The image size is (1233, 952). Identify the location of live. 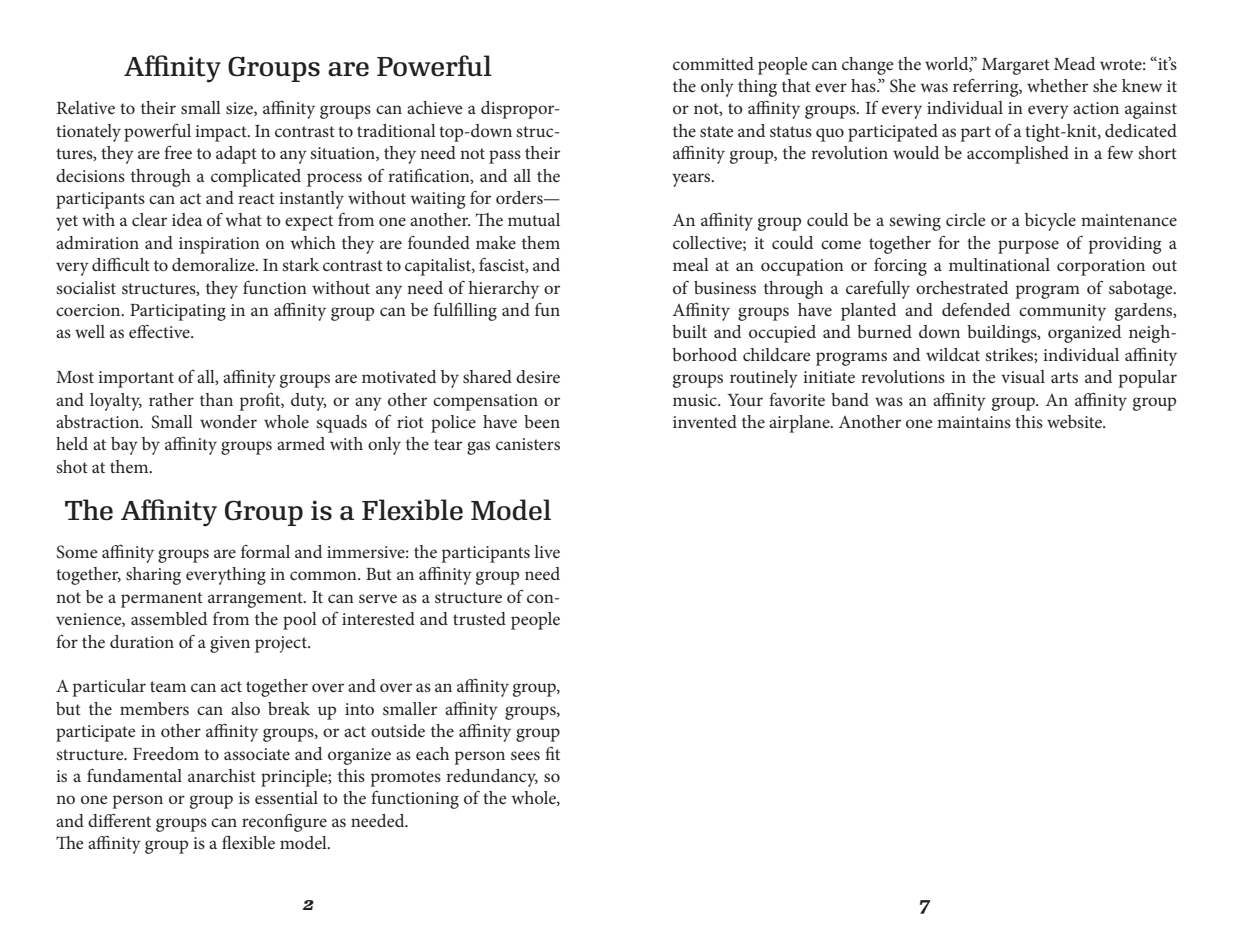
(547, 551).
